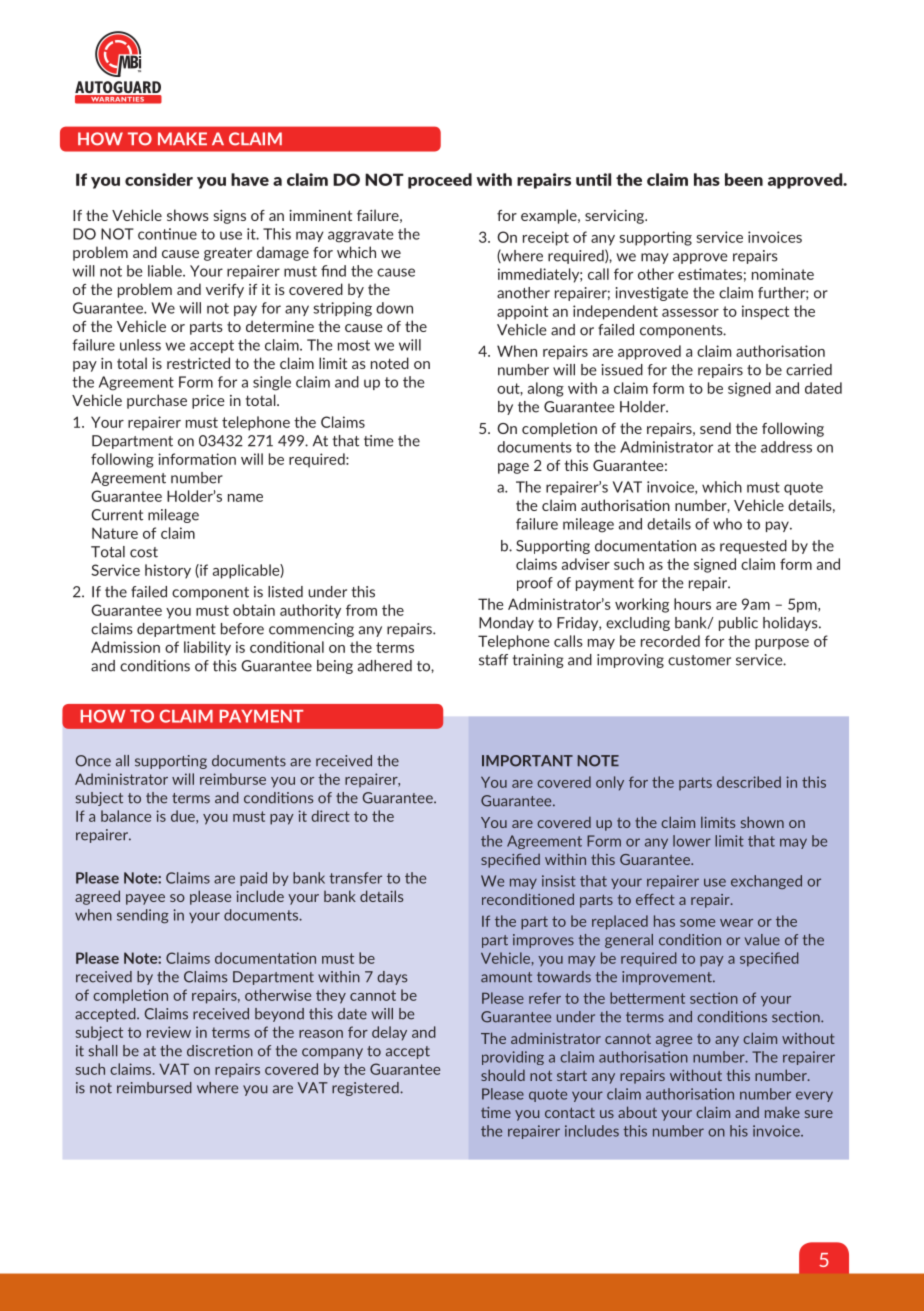  I want to click on page, so click(513, 468).
